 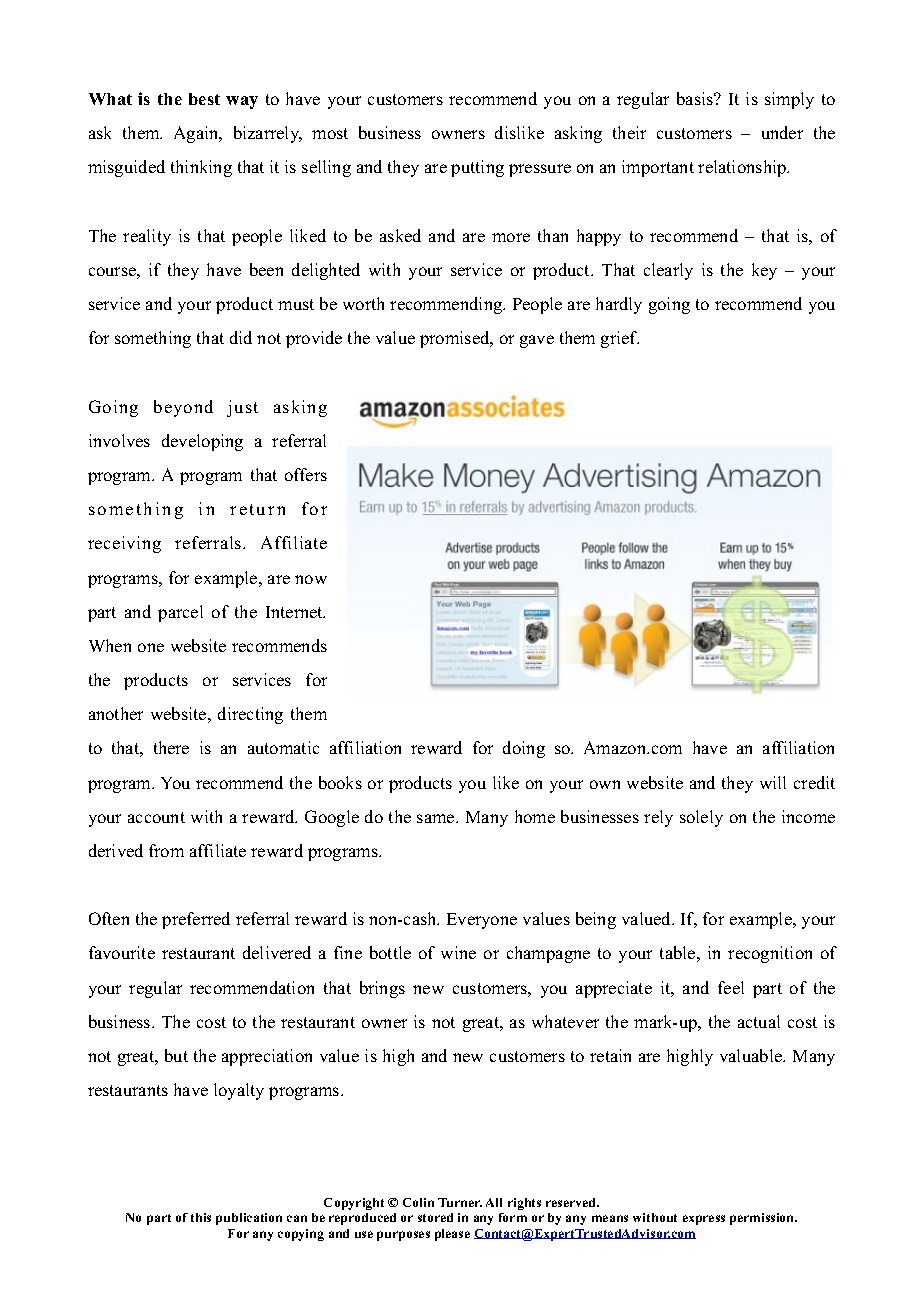 What do you see at coordinates (166, 850) in the page?
I see `from` at bounding box center [166, 850].
